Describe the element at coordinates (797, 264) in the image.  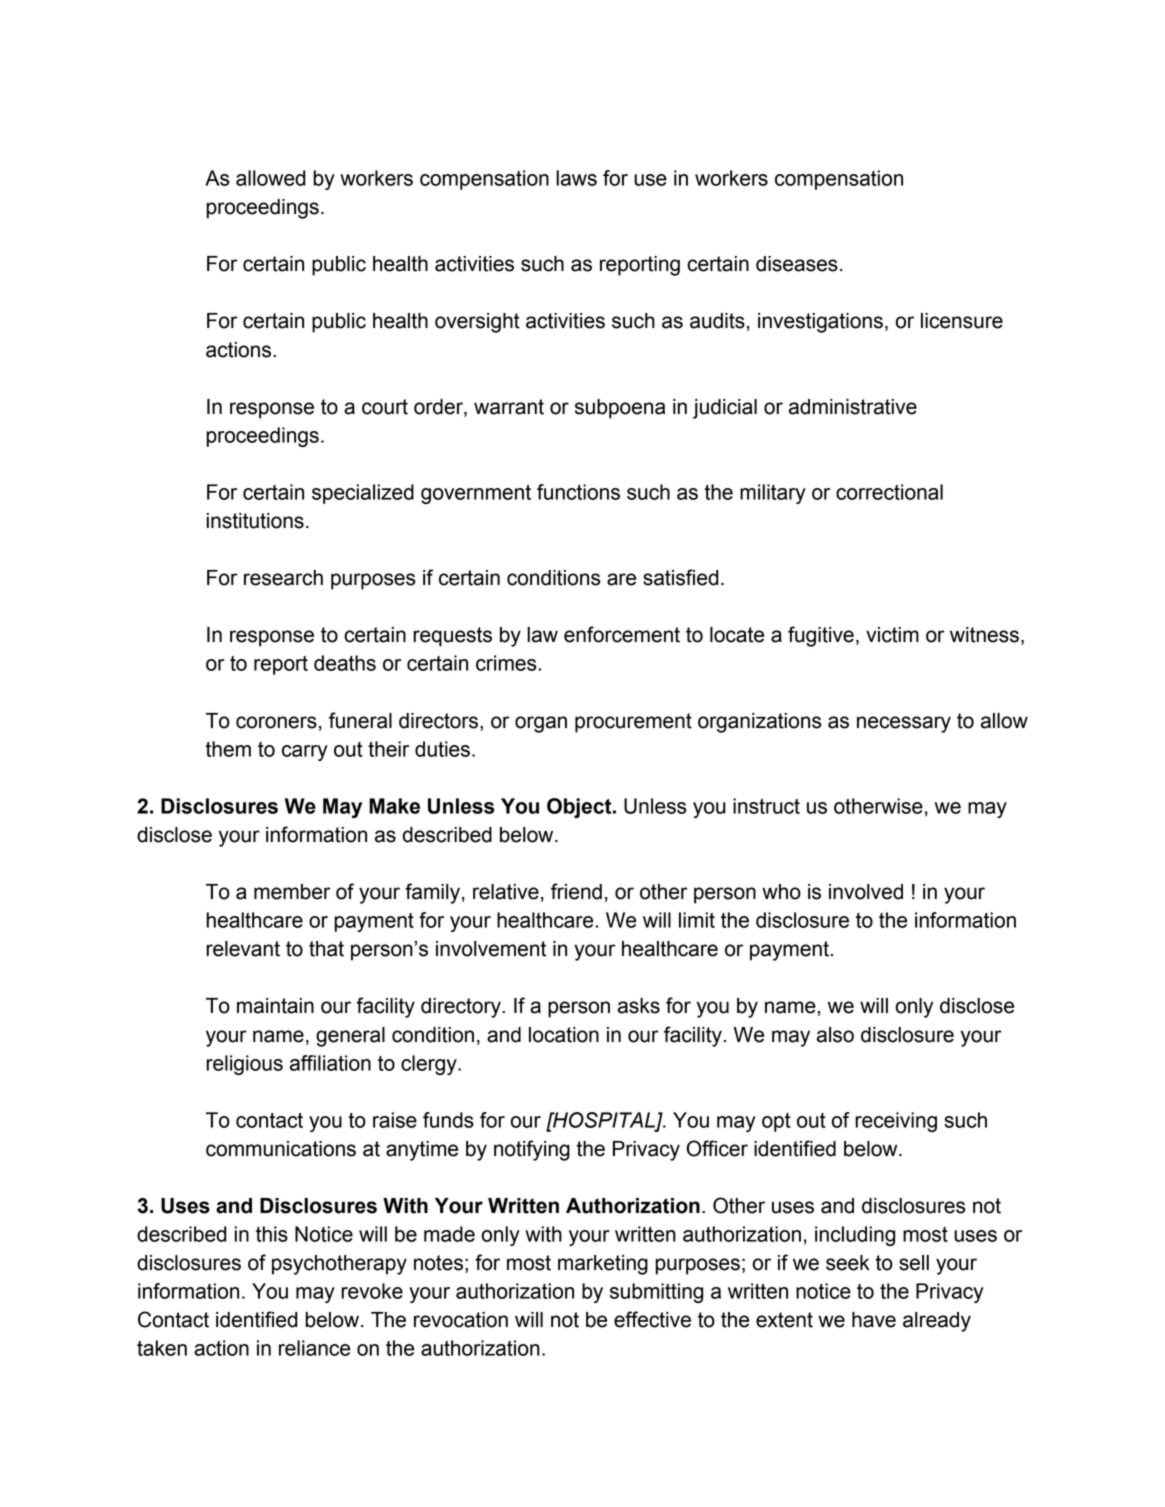
I see `diseases` at that location.
